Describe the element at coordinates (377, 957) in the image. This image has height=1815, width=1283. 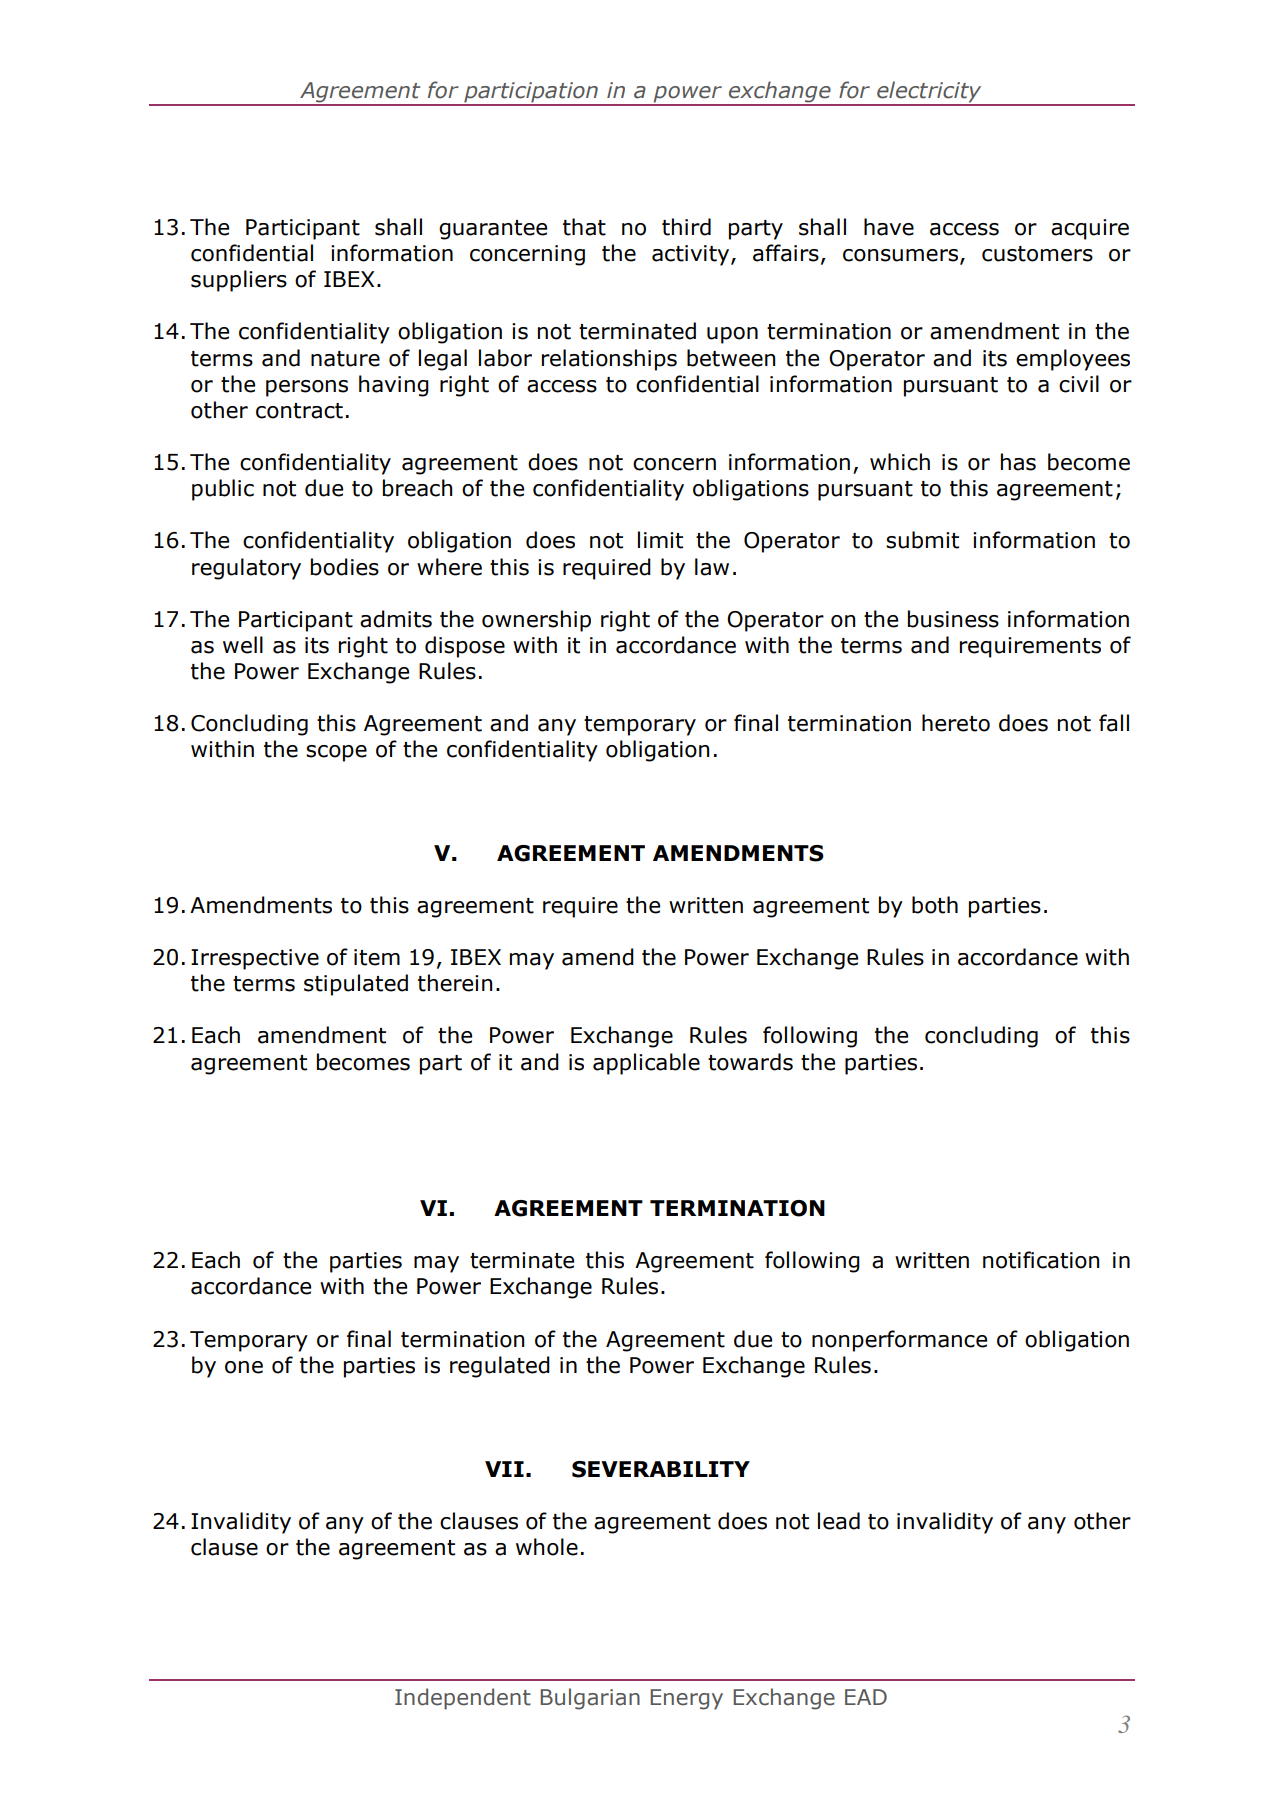
I see `item` at that location.
